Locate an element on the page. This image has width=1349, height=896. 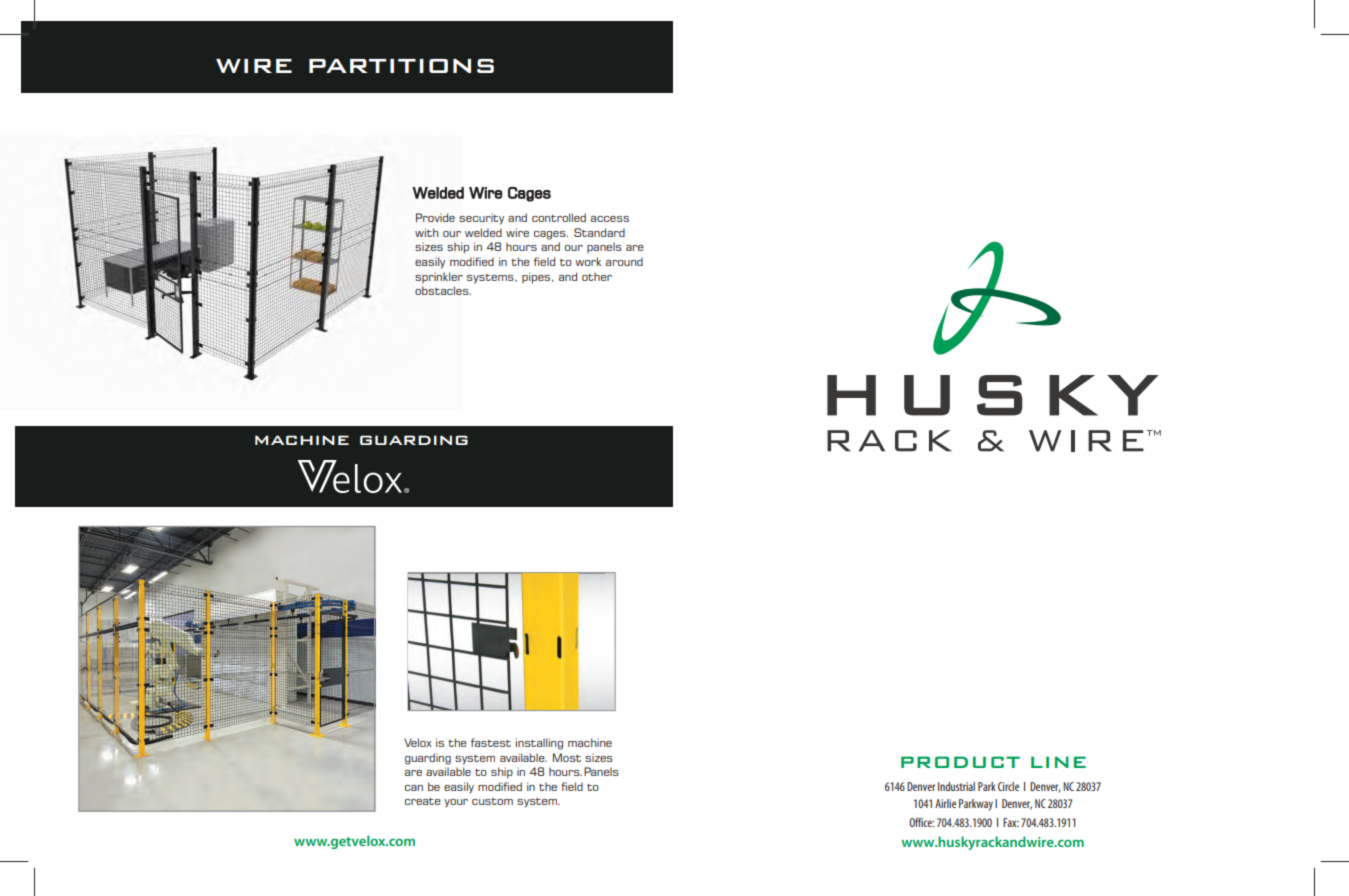
obstacles is located at coordinates (443, 290).
